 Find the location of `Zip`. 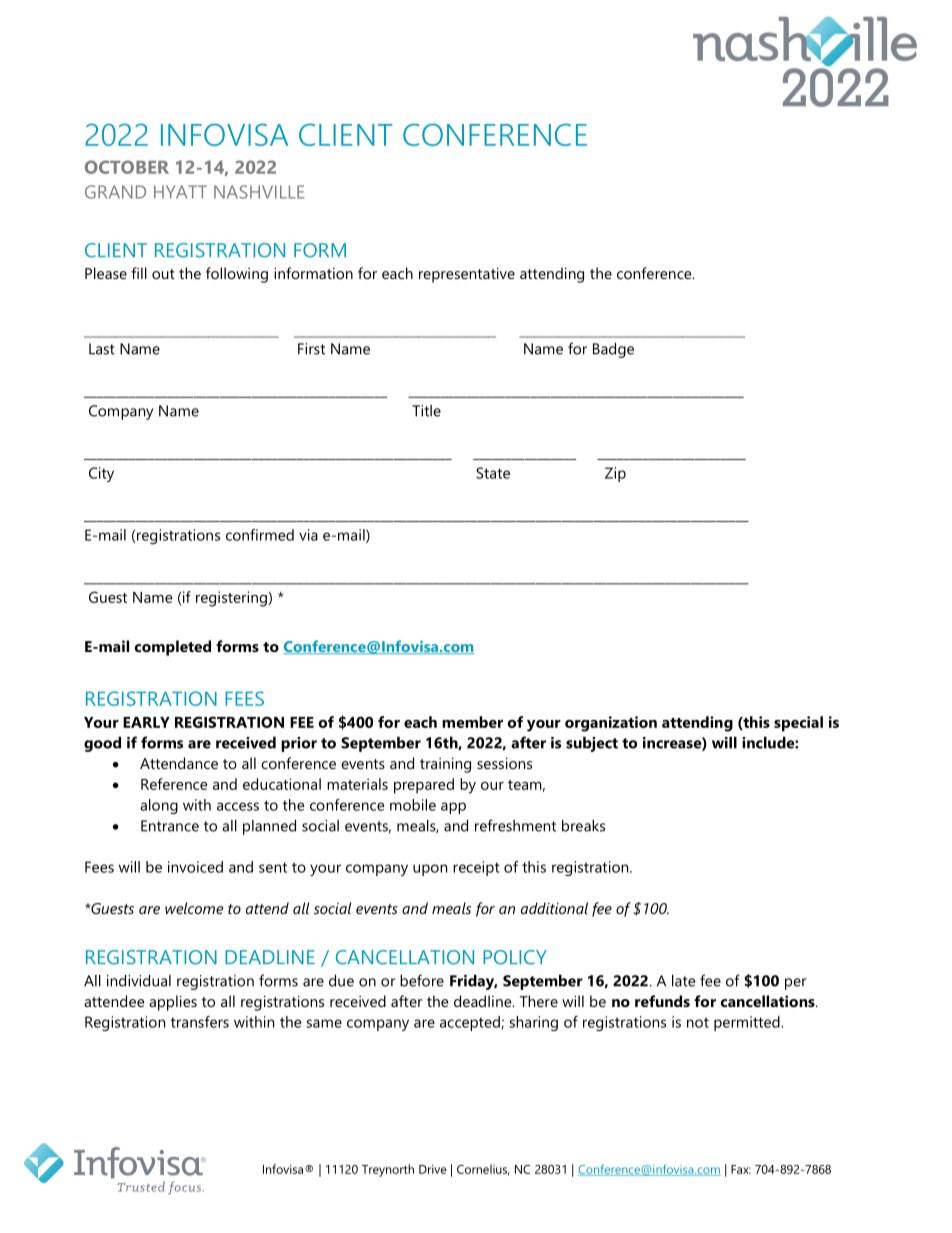

Zip is located at coordinates (615, 474).
